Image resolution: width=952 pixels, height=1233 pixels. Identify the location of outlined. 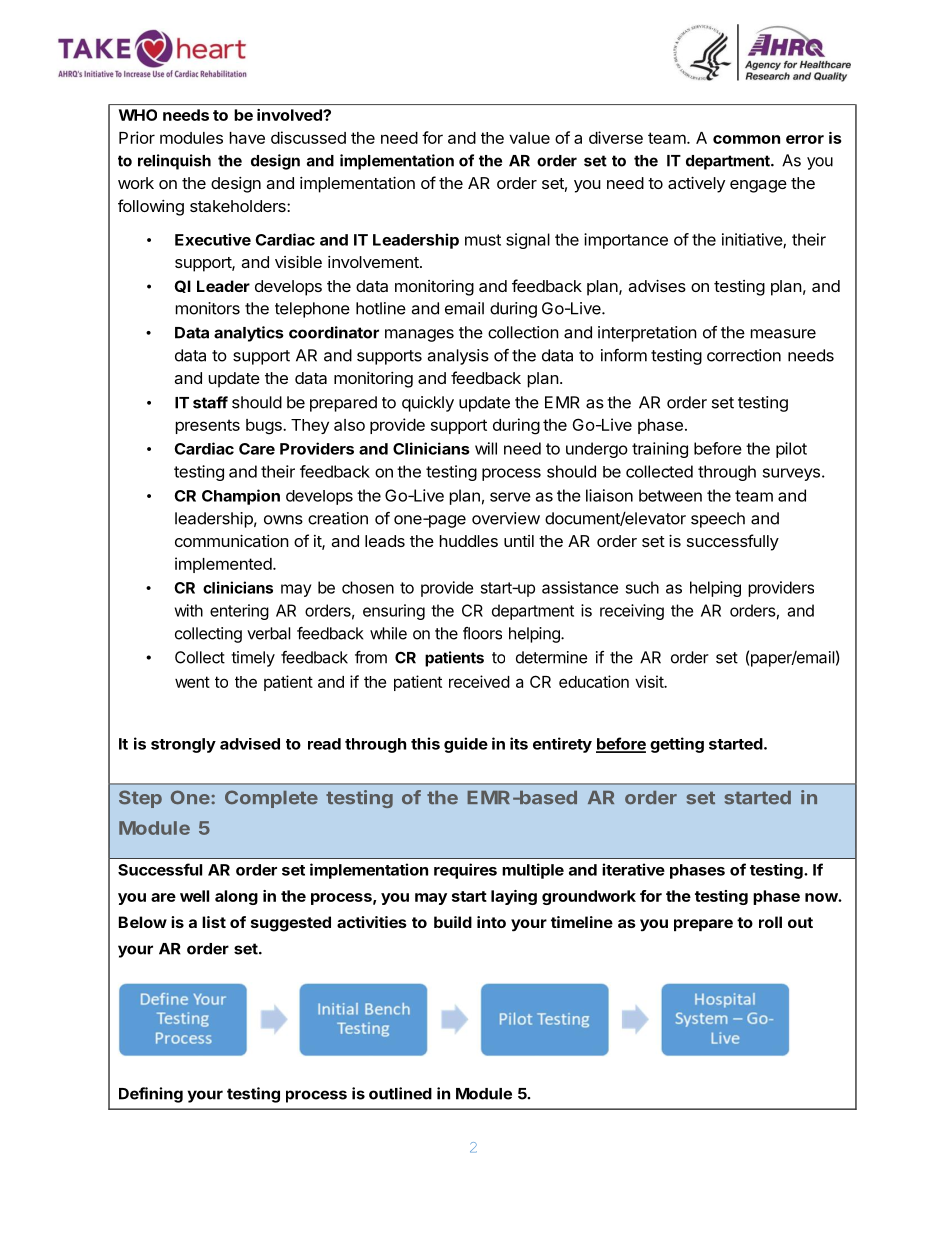
(400, 1093).
